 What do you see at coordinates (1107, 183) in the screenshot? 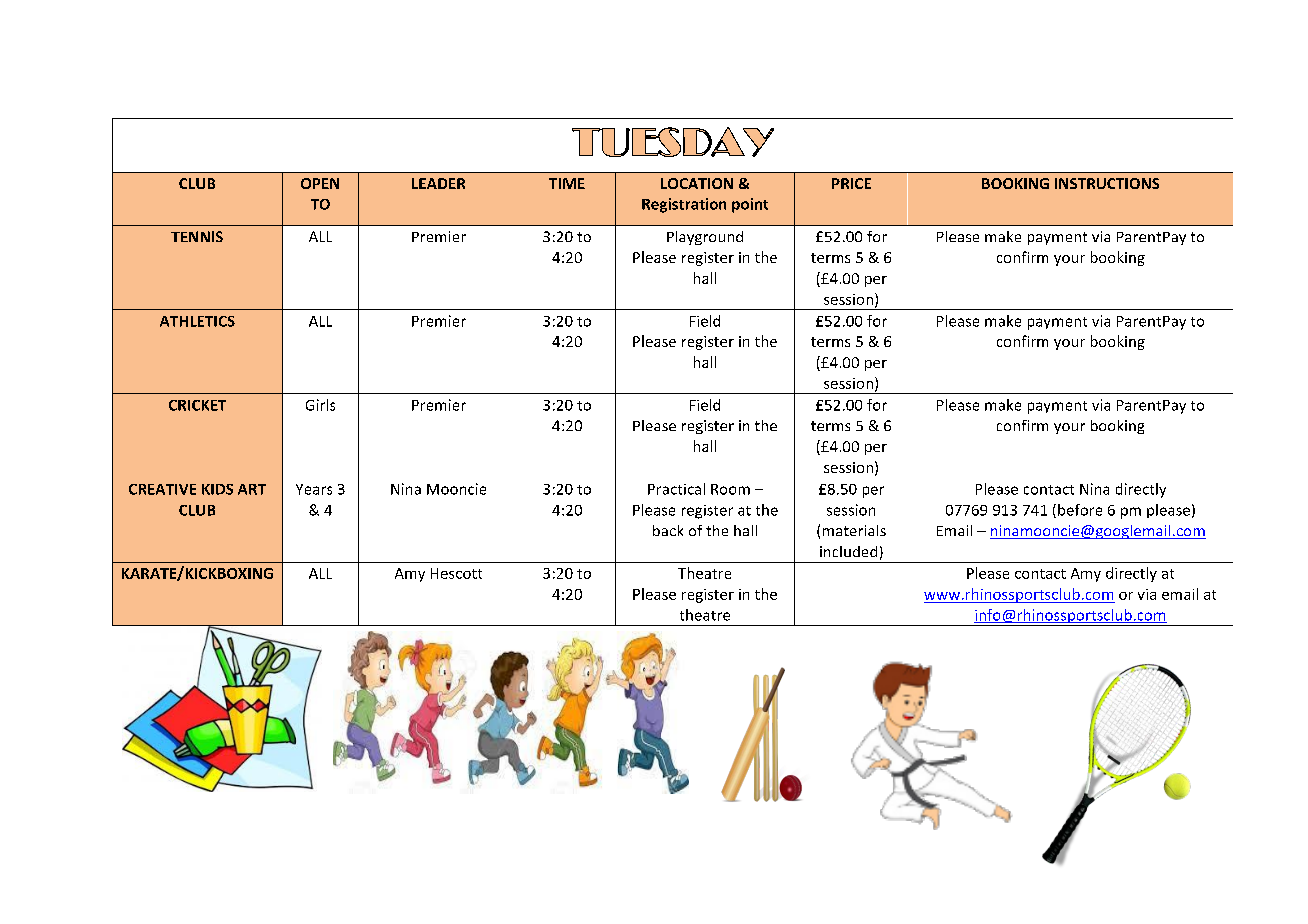
I see `INSTRUCTIONS` at bounding box center [1107, 183].
